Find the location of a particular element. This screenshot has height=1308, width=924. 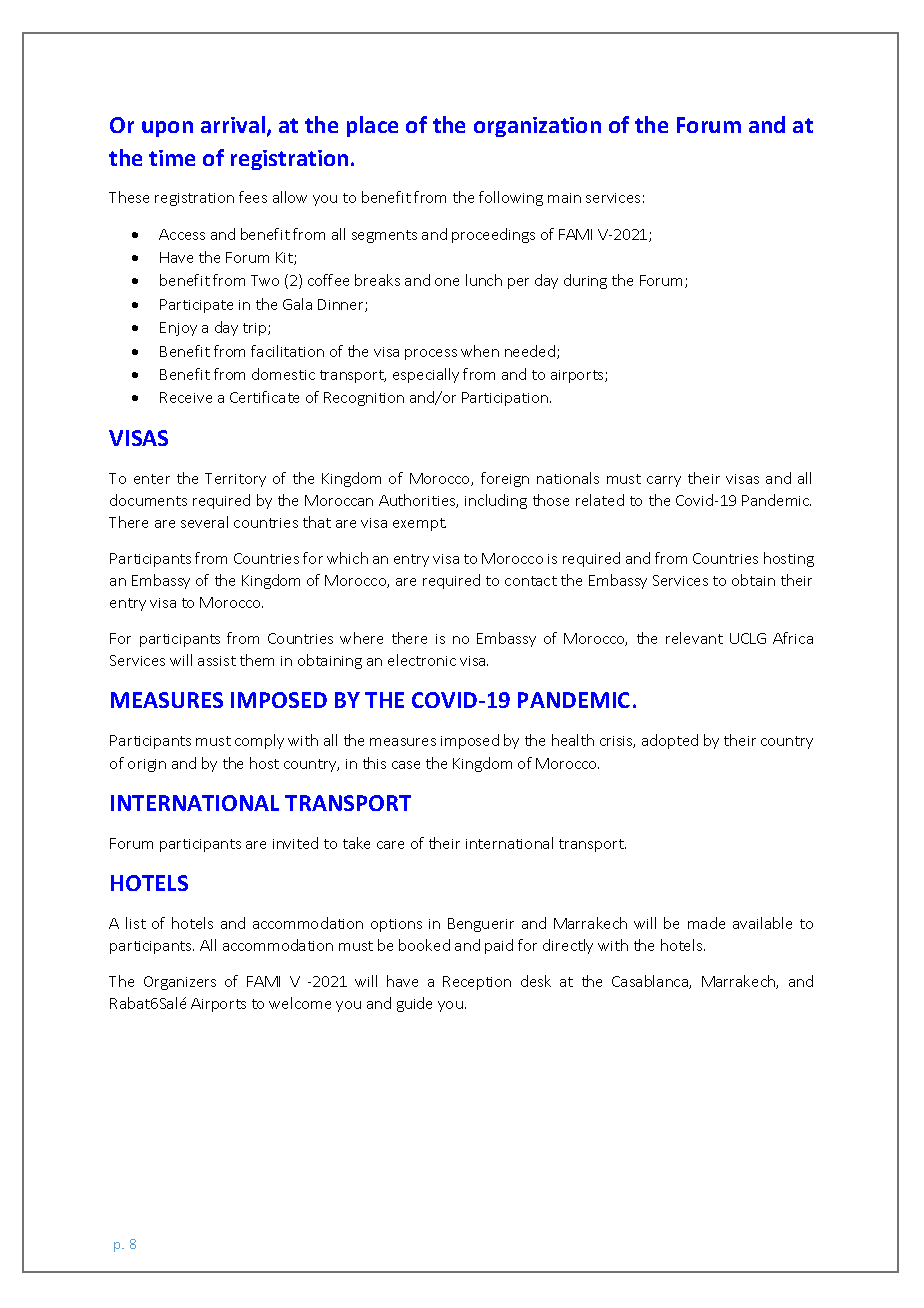

several is located at coordinates (204, 522).
